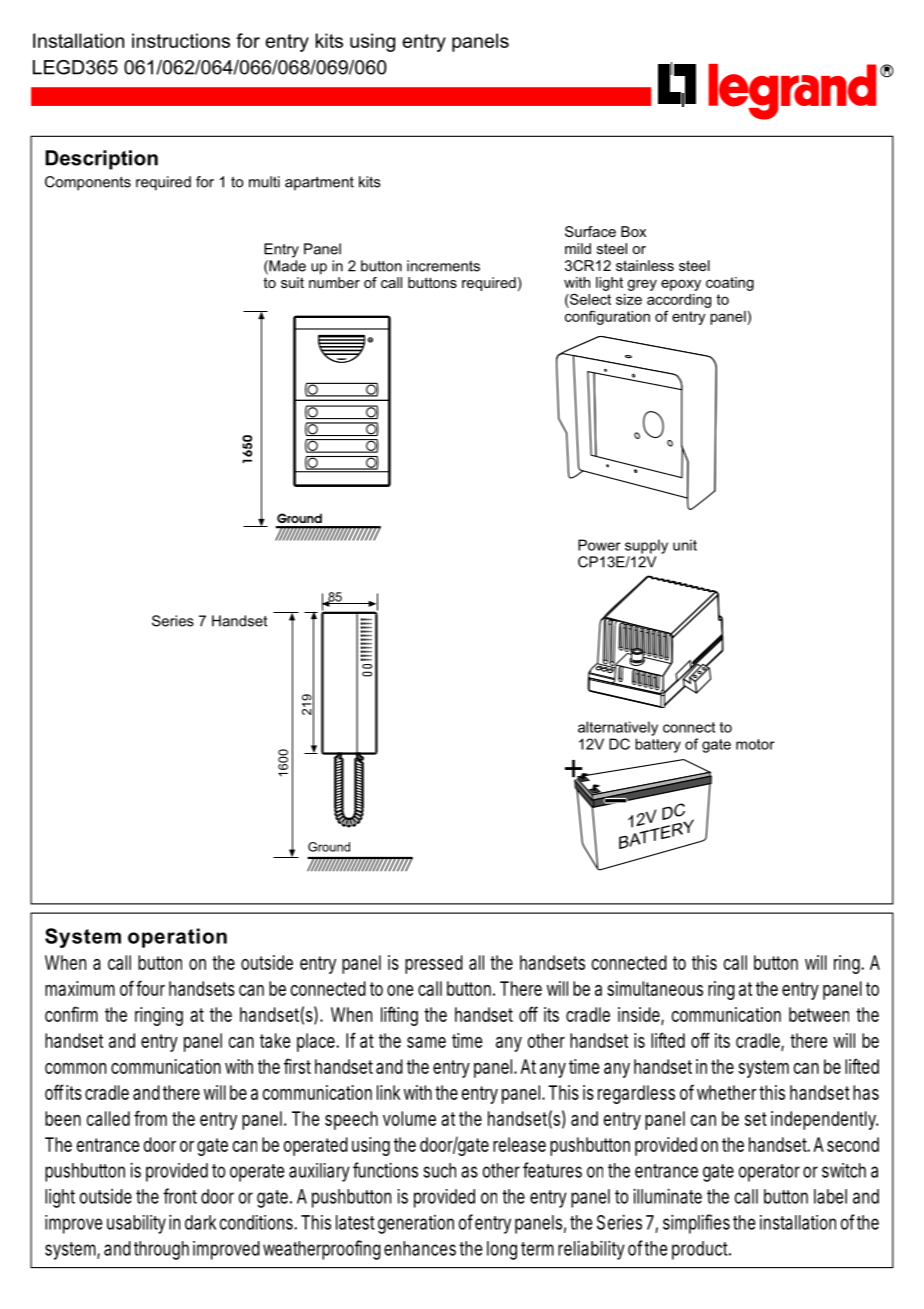  What do you see at coordinates (769, 1173) in the document?
I see `operator` at bounding box center [769, 1173].
